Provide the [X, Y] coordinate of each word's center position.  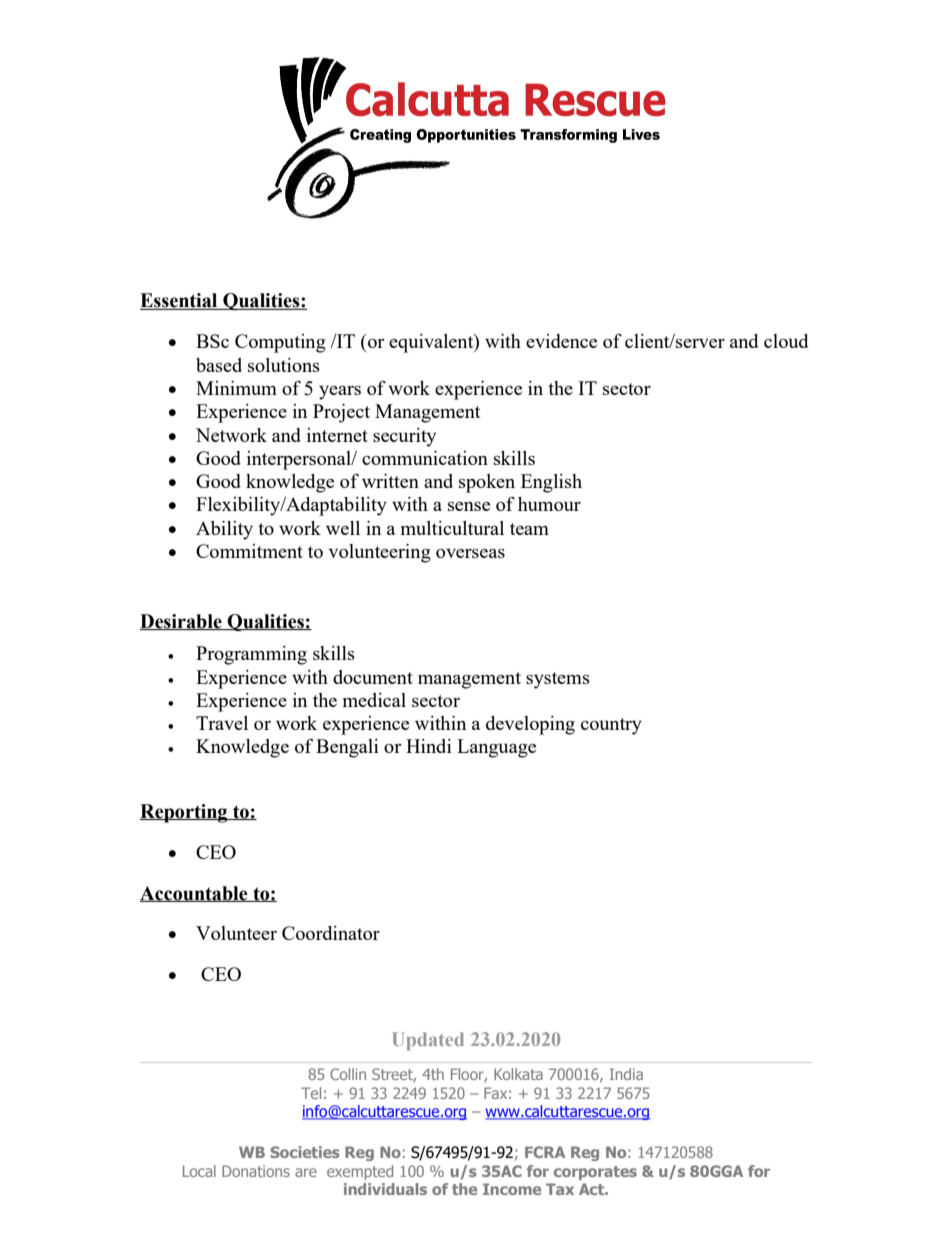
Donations [256, 1171]
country [611, 726]
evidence [561, 341]
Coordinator [331, 933]
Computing [280, 343]
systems [558, 680]
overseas [470, 553]
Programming [251, 655]
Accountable [195, 894]
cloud [786, 341]
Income [512, 1189]
